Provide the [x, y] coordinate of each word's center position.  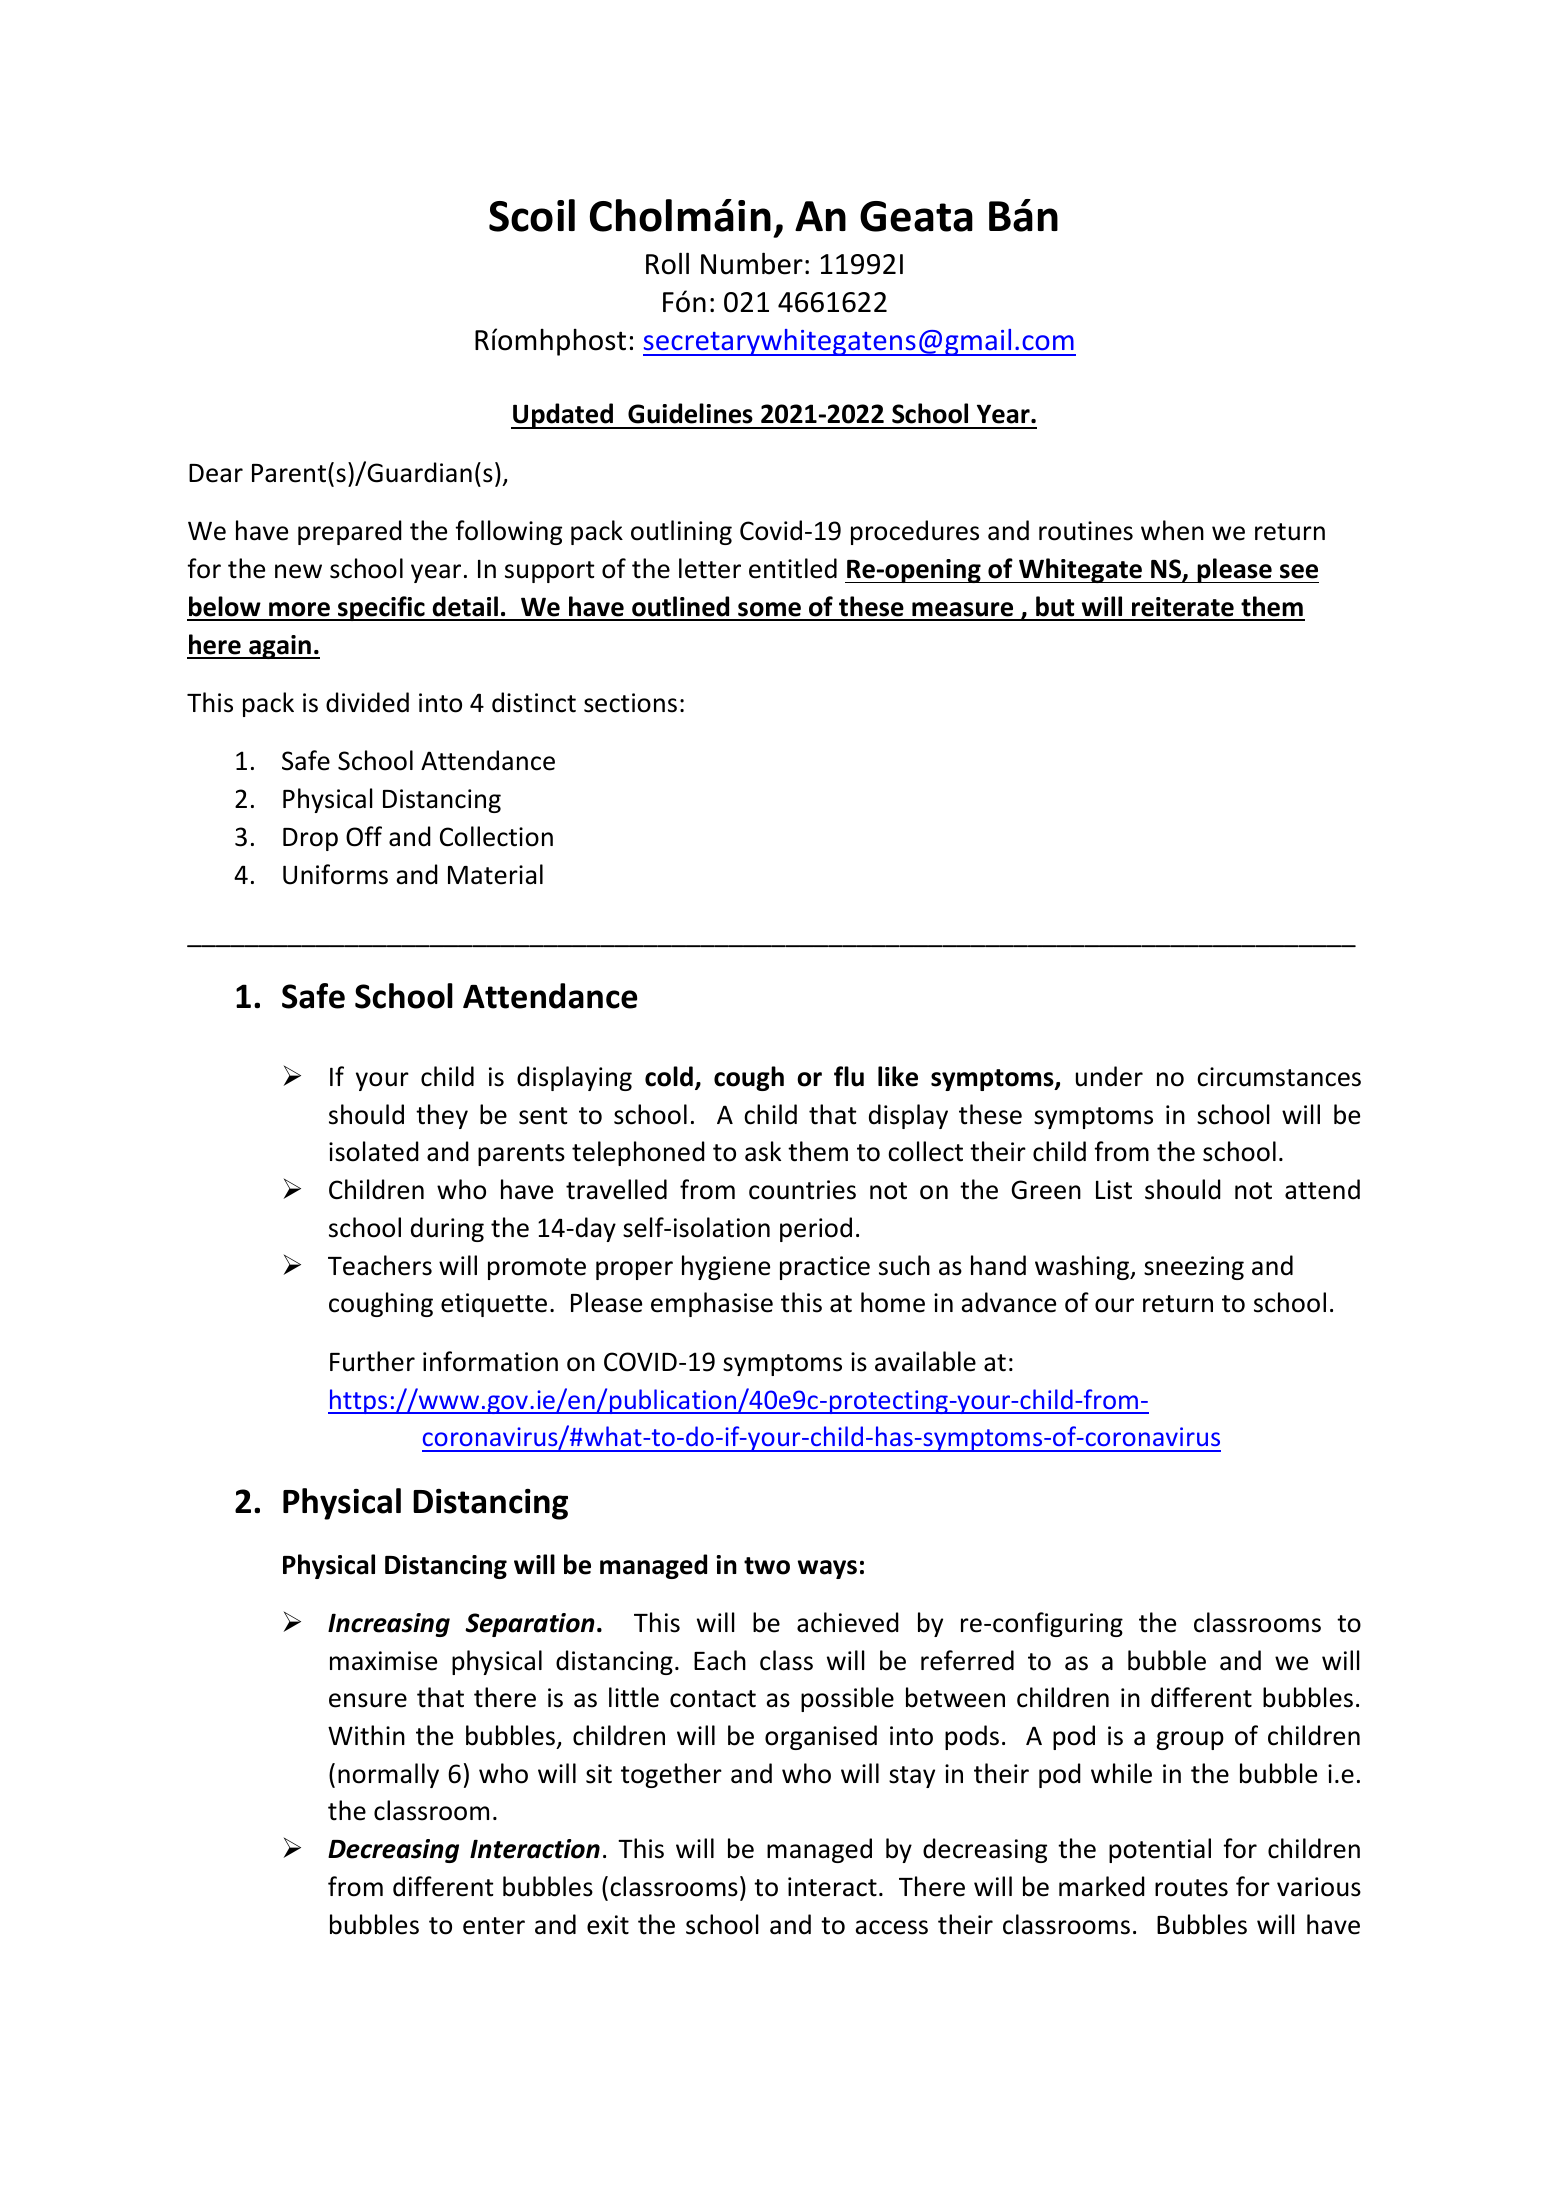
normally [388, 1775]
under [1109, 1076]
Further [372, 1361]
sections [630, 703]
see [1299, 571]
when [1172, 530]
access [891, 1927]
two [767, 1566]
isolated [374, 1151]
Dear [216, 473]
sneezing [1194, 1268]
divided [367, 702]
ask [763, 1151]
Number [752, 263]
